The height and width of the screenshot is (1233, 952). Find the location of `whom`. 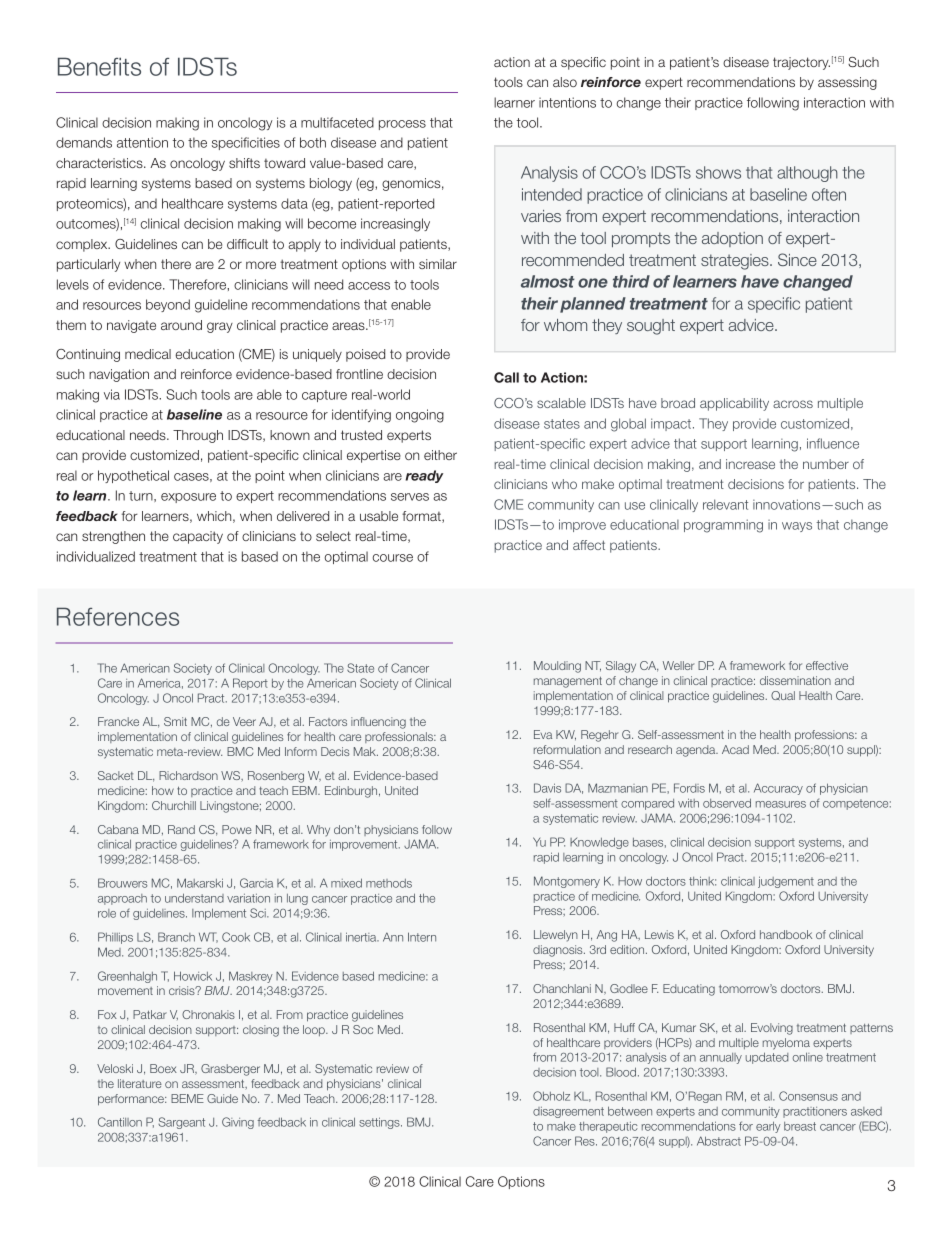

whom is located at coordinates (565, 325).
